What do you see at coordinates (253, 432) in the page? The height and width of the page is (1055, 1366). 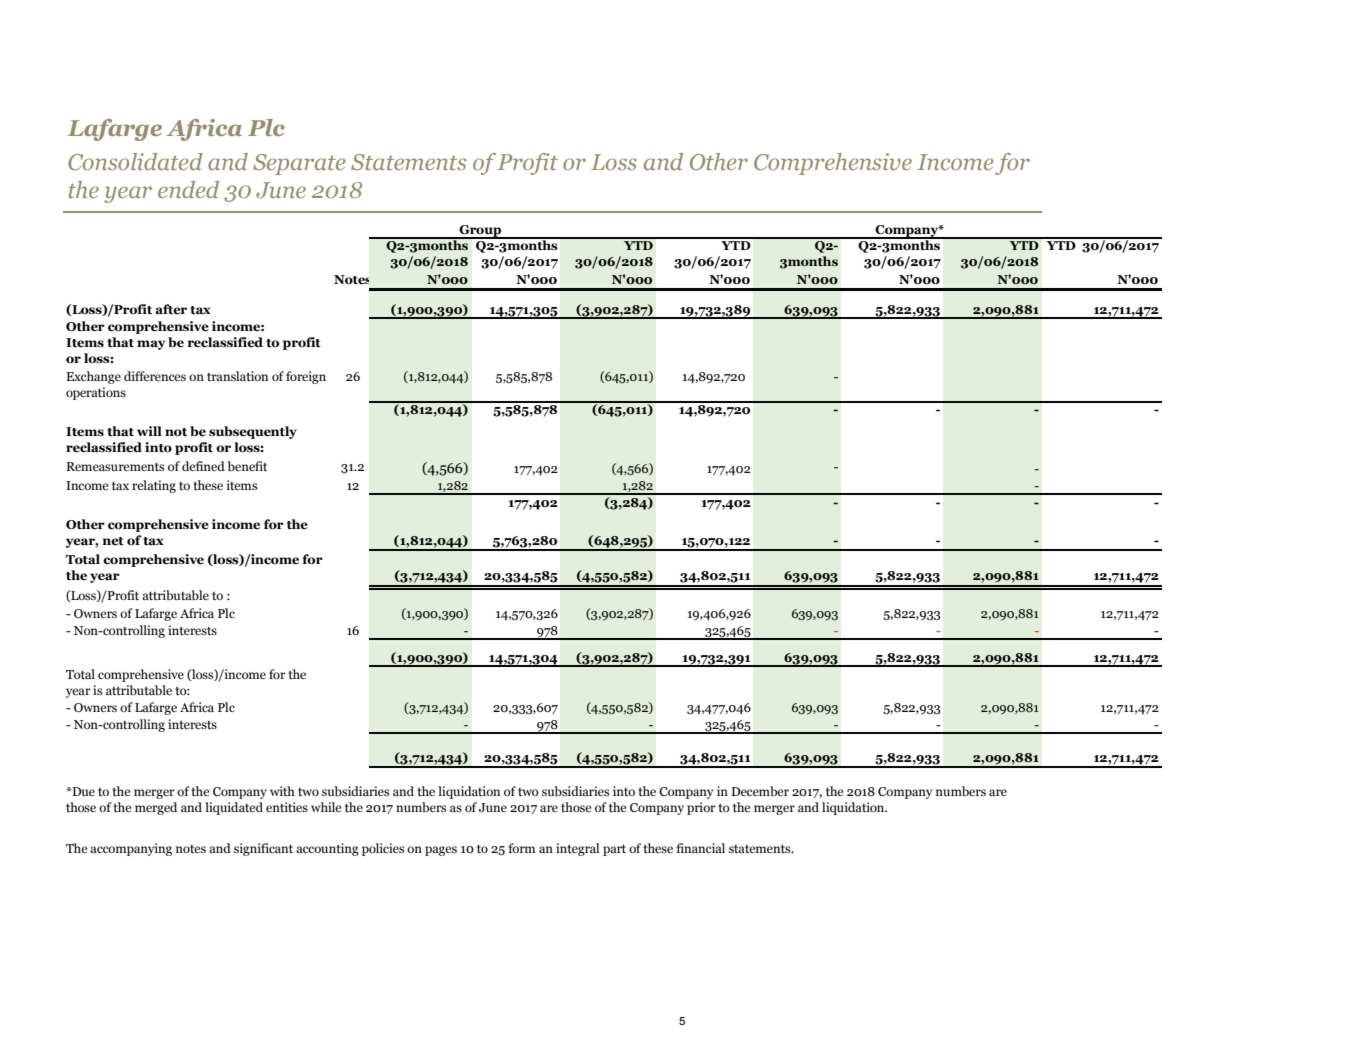 I see `subsequently` at bounding box center [253, 432].
